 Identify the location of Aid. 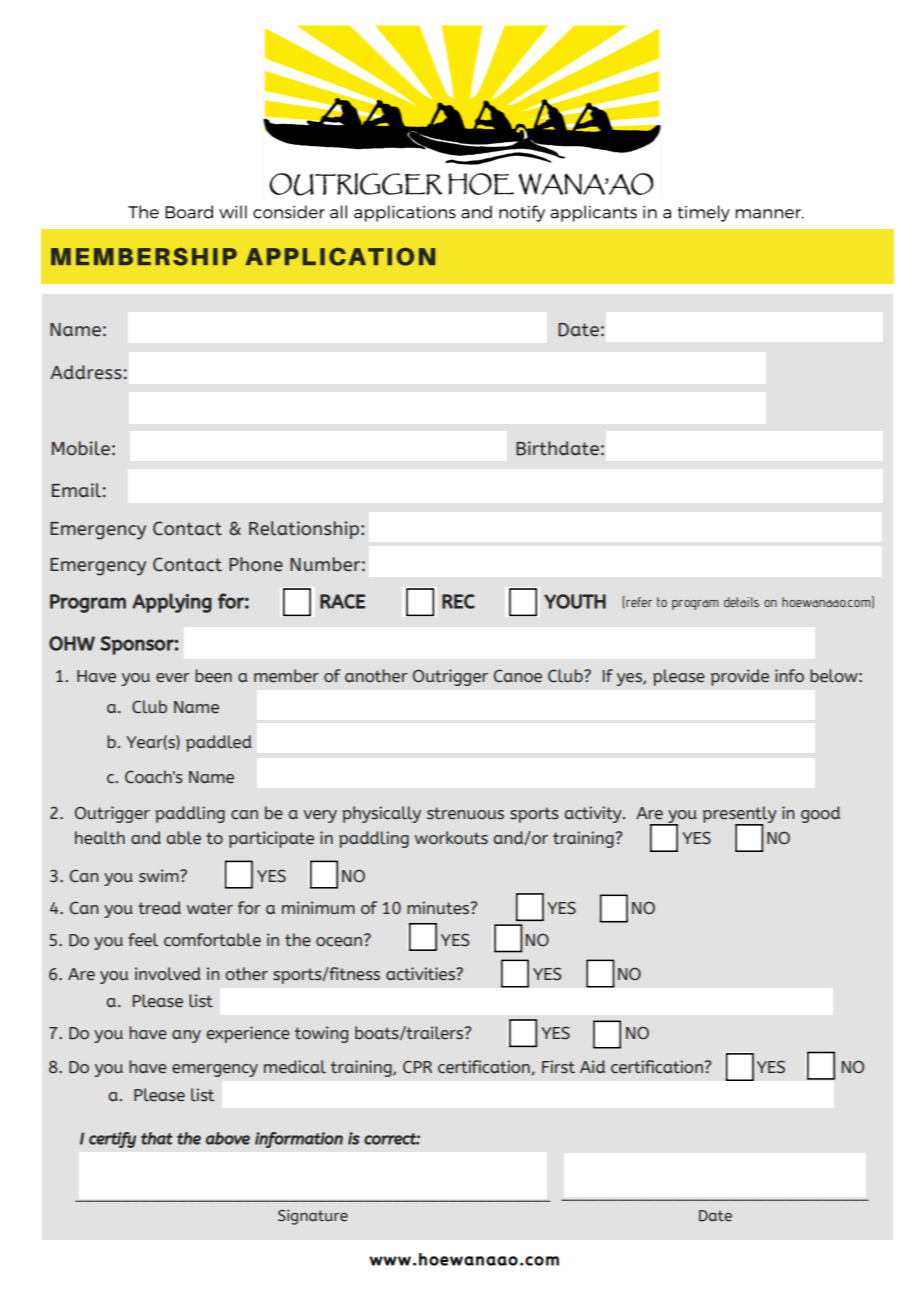
(592, 1066).
